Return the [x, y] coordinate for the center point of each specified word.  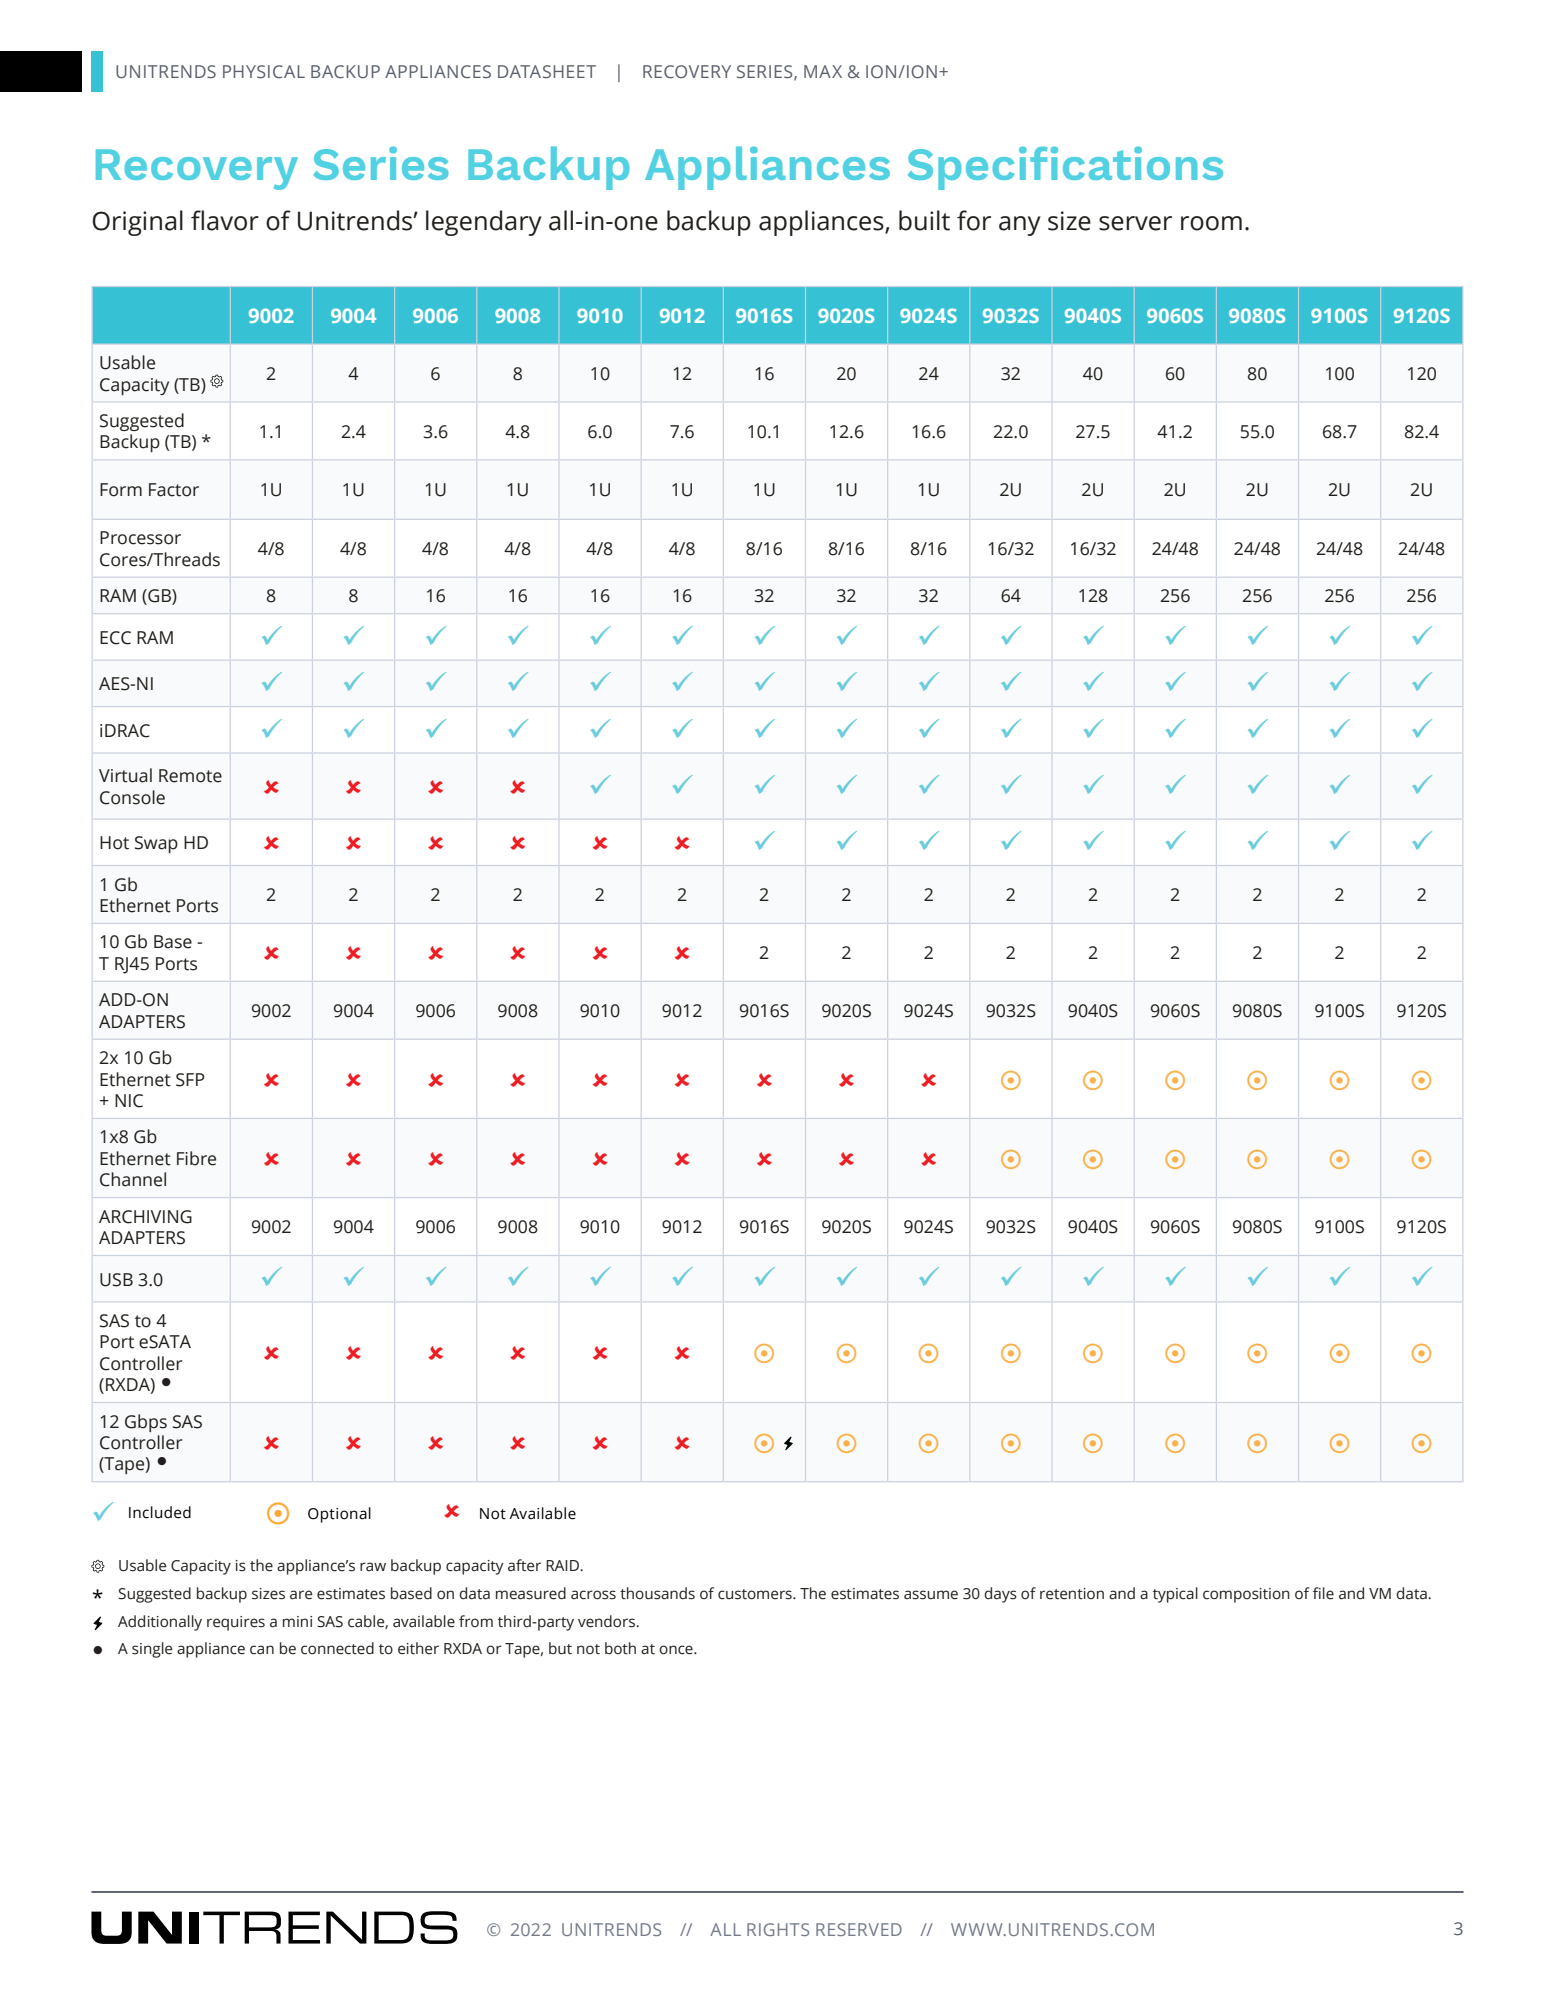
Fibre [196, 1158]
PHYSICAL [264, 71]
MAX [823, 71]
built [924, 220]
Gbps [146, 1423]
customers [756, 1594]
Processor [140, 538]
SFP [190, 1080]
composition [1246, 1595]
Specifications [1065, 168]
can [262, 1650]
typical [1175, 1595]
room [1211, 223]
